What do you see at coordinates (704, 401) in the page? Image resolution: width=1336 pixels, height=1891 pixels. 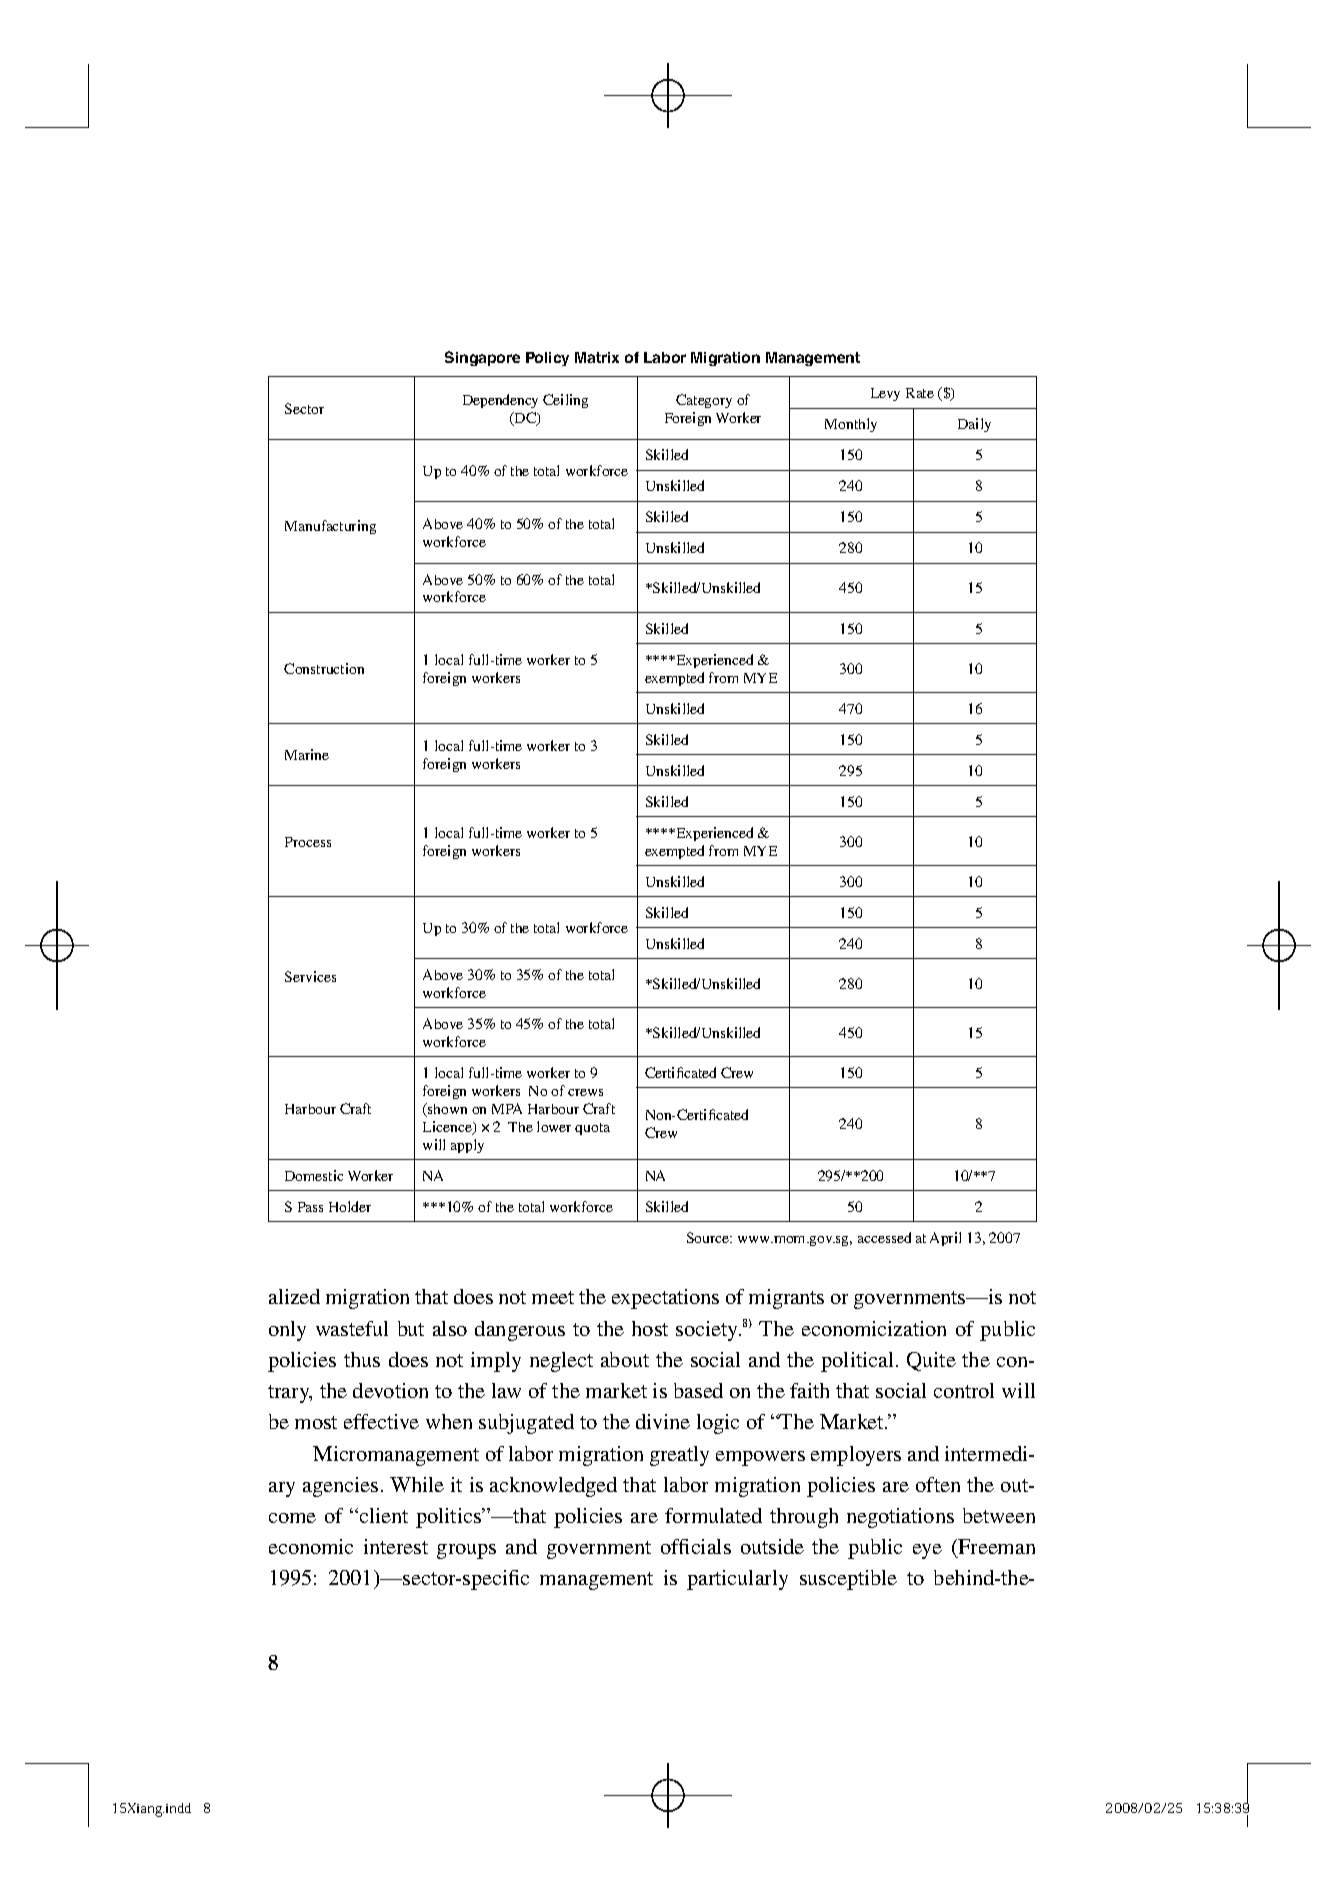 I see `Category` at bounding box center [704, 401].
